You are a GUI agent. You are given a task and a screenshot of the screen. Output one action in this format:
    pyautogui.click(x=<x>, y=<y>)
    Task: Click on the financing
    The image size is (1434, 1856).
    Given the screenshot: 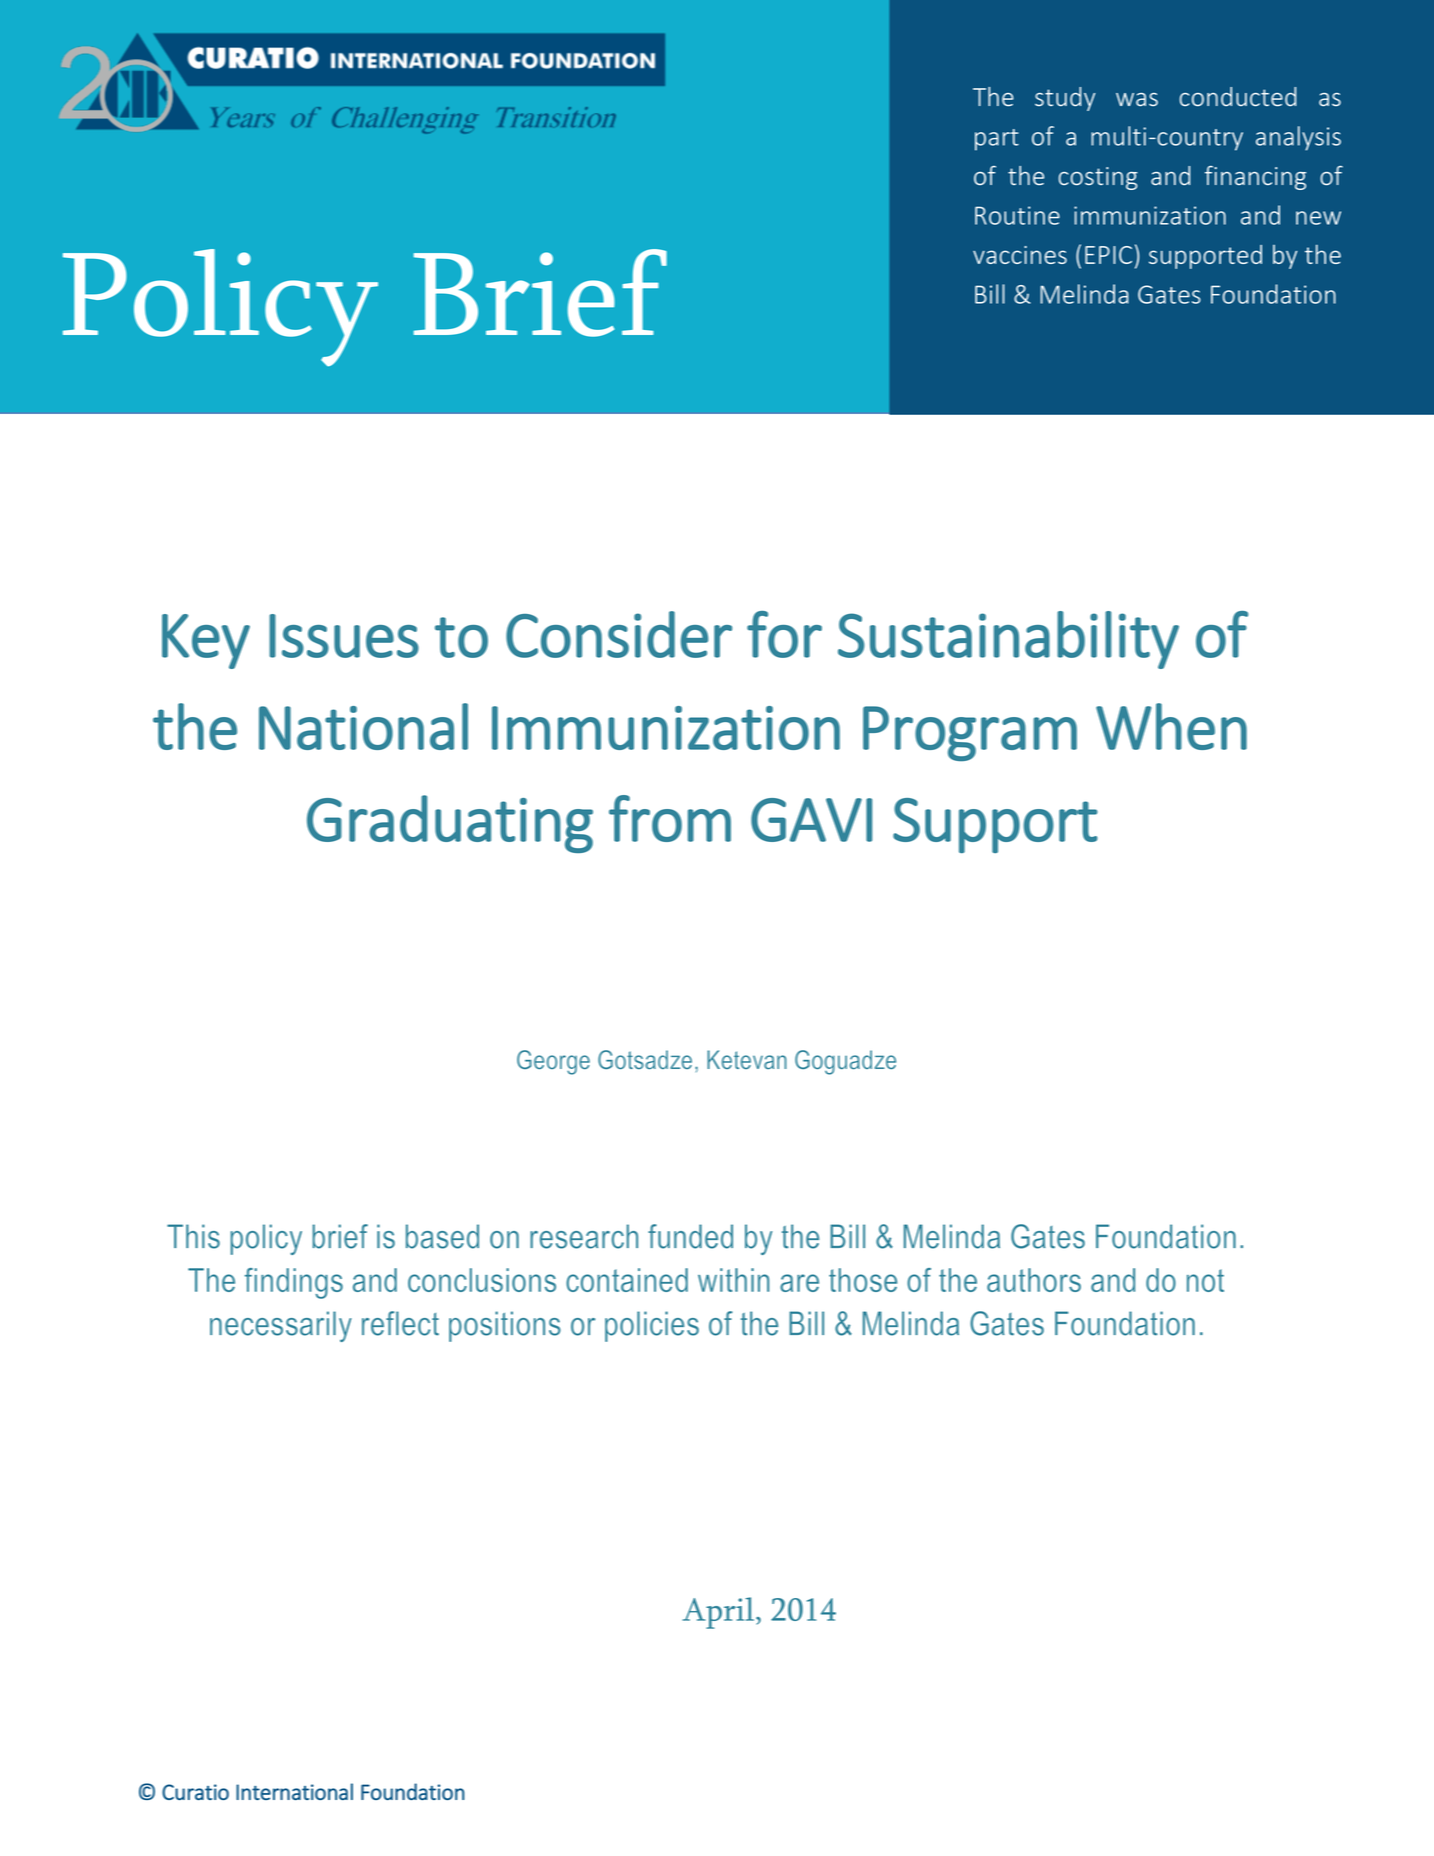 What is the action you would take?
    pyautogui.click(x=1255, y=178)
